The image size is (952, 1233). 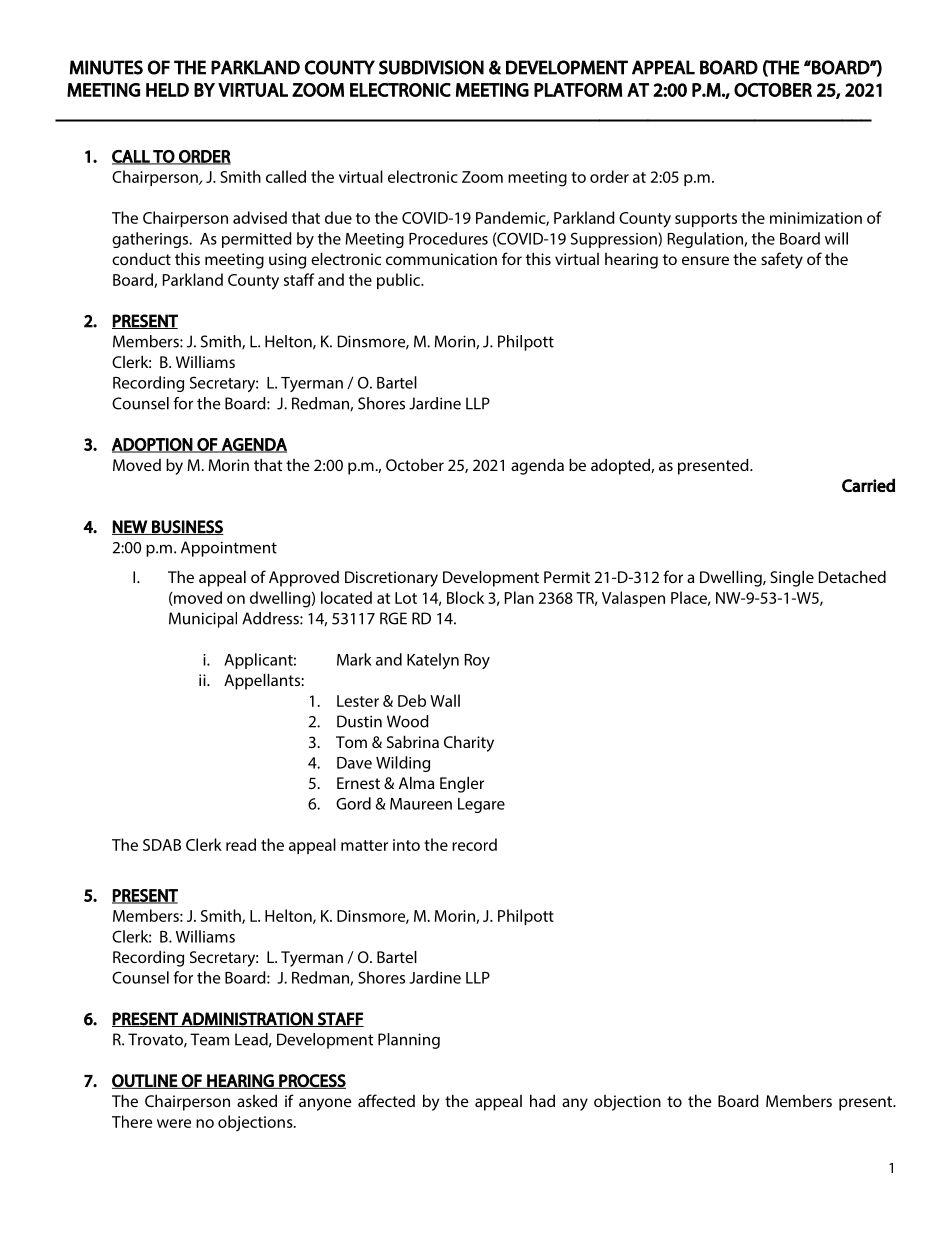 What do you see at coordinates (174, 1123) in the image?
I see `were` at bounding box center [174, 1123].
